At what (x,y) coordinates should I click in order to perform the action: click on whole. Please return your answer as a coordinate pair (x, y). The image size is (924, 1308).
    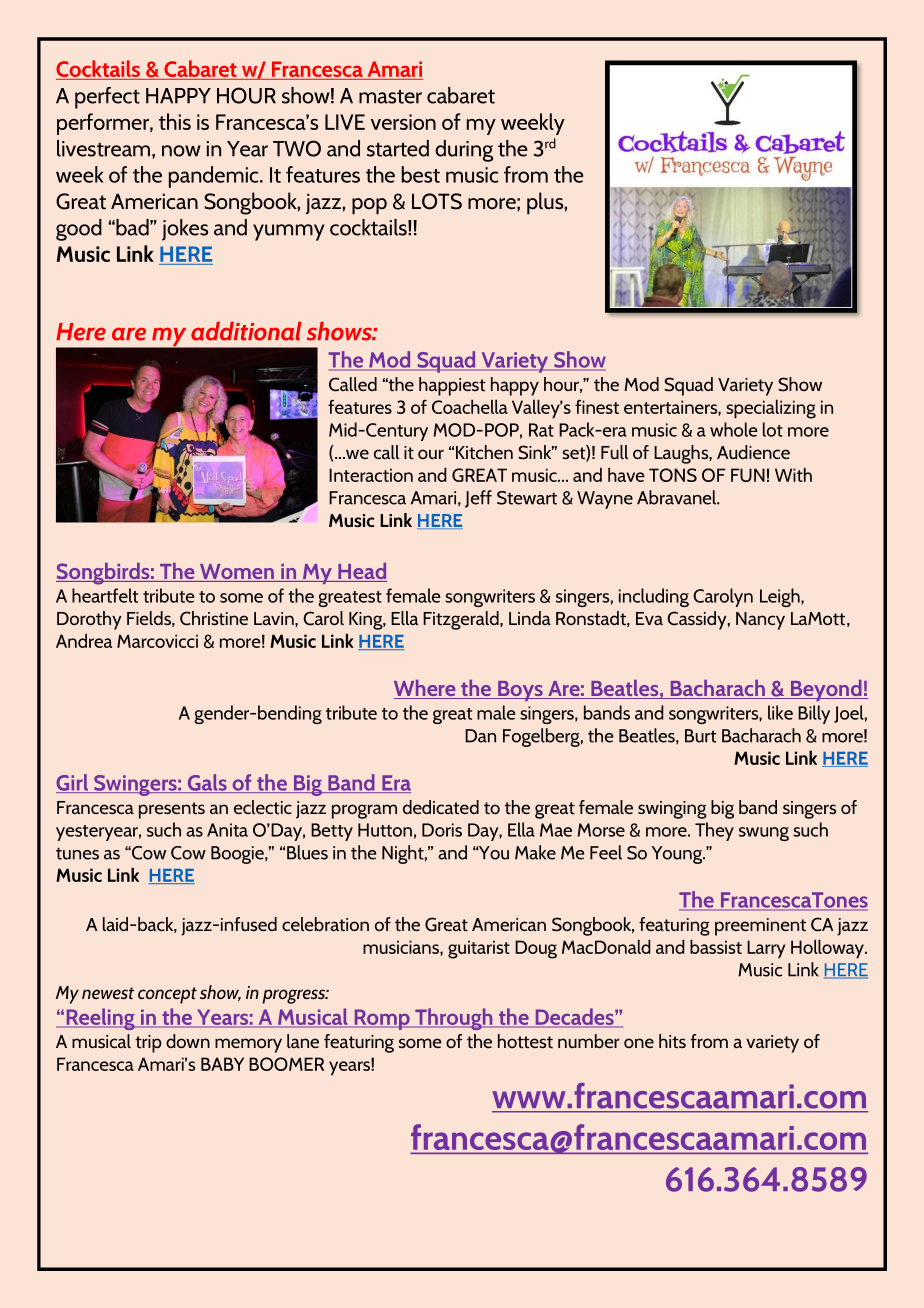
    Looking at the image, I should click on (733, 429).
